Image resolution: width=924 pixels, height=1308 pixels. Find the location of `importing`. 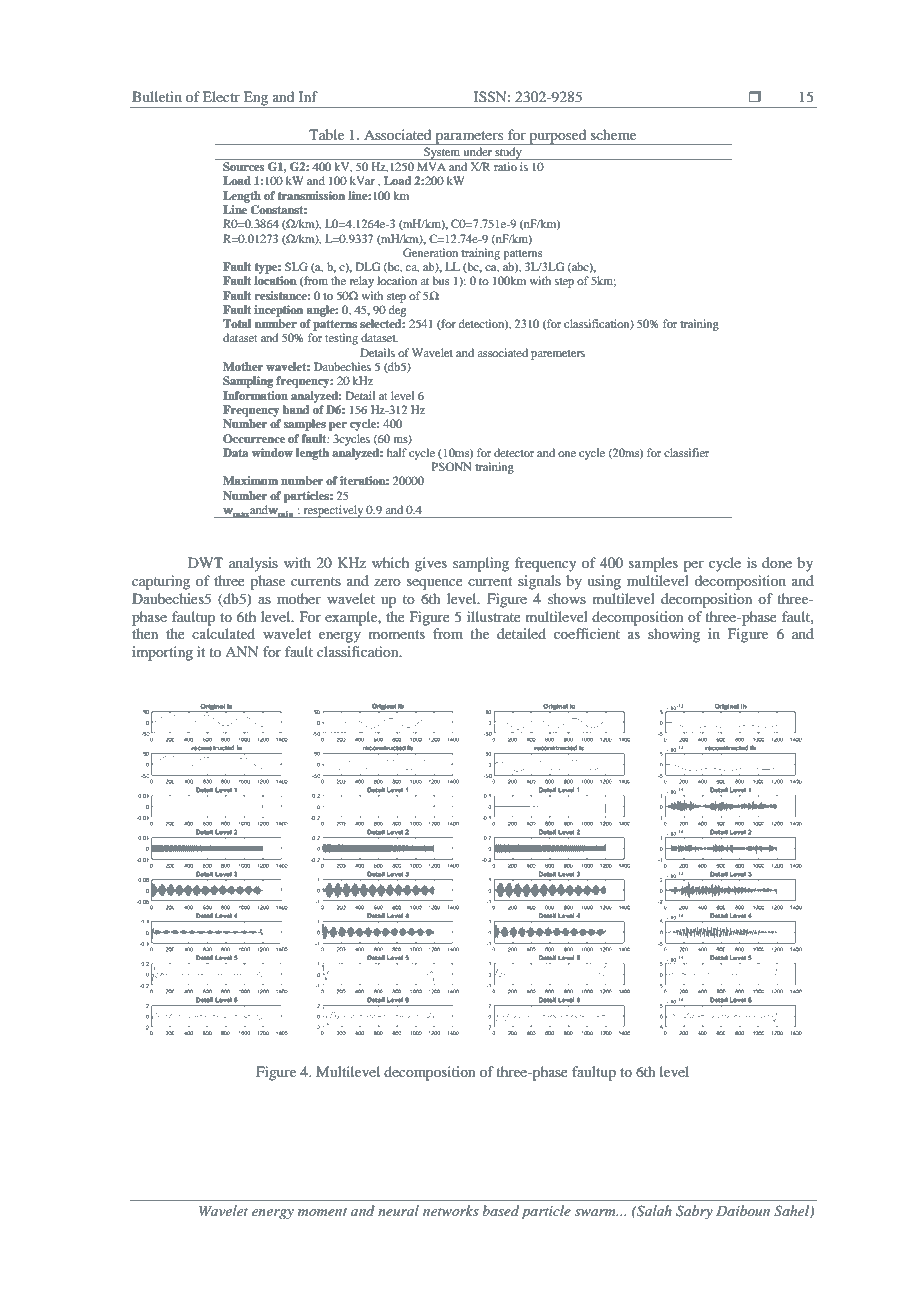

importing is located at coordinates (162, 653).
